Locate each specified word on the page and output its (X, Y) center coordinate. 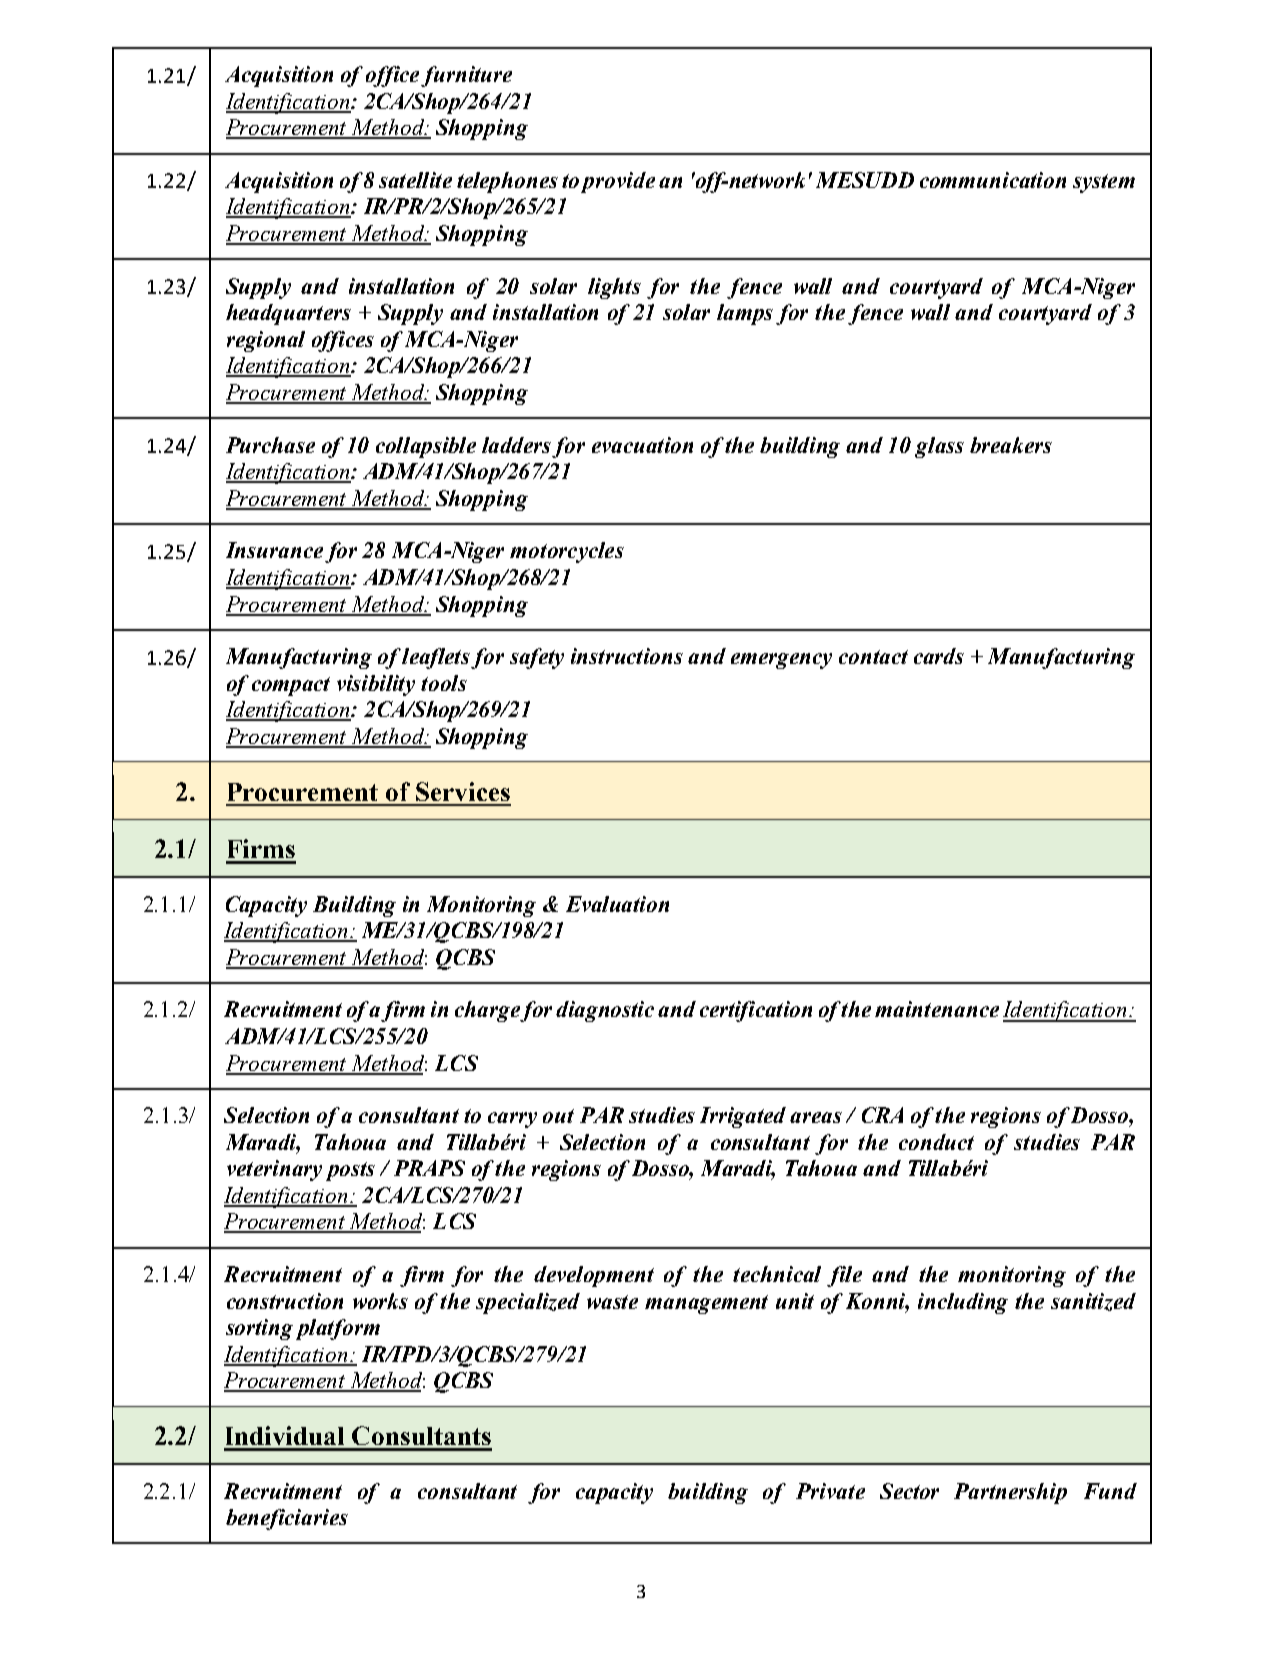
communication (993, 180)
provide (618, 182)
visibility (376, 685)
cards (939, 656)
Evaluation (617, 904)
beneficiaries (287, 1519)
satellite (415, 180)
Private (830, 1491)
